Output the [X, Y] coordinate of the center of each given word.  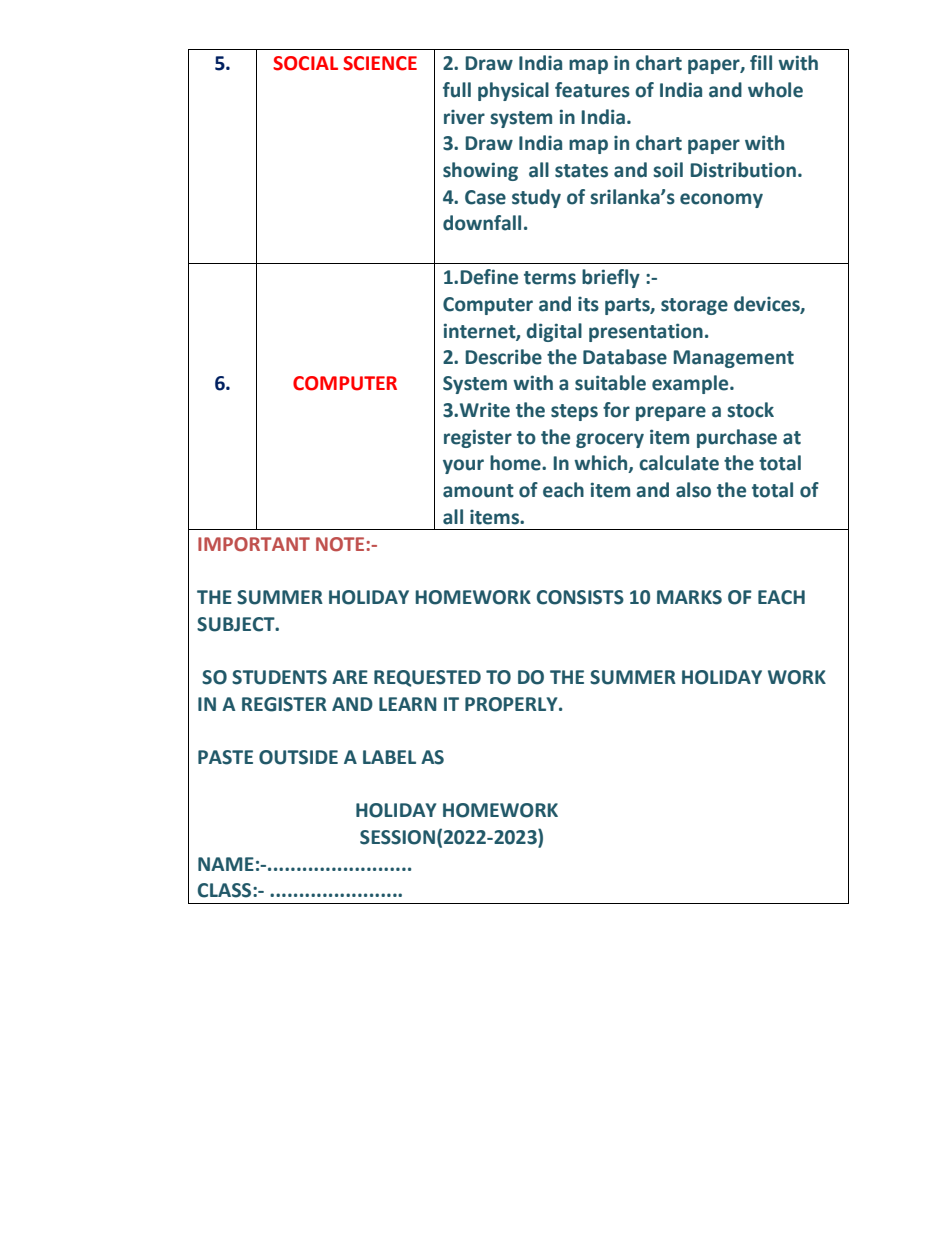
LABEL [389, 757]
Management [734, 359]
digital [554, 332]
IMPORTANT [254, 544]
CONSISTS [580, 597]
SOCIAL [305, 63]
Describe [504, 357]
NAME [226, 864]
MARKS [689, 597]
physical [513, 91]
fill [761, 62]
